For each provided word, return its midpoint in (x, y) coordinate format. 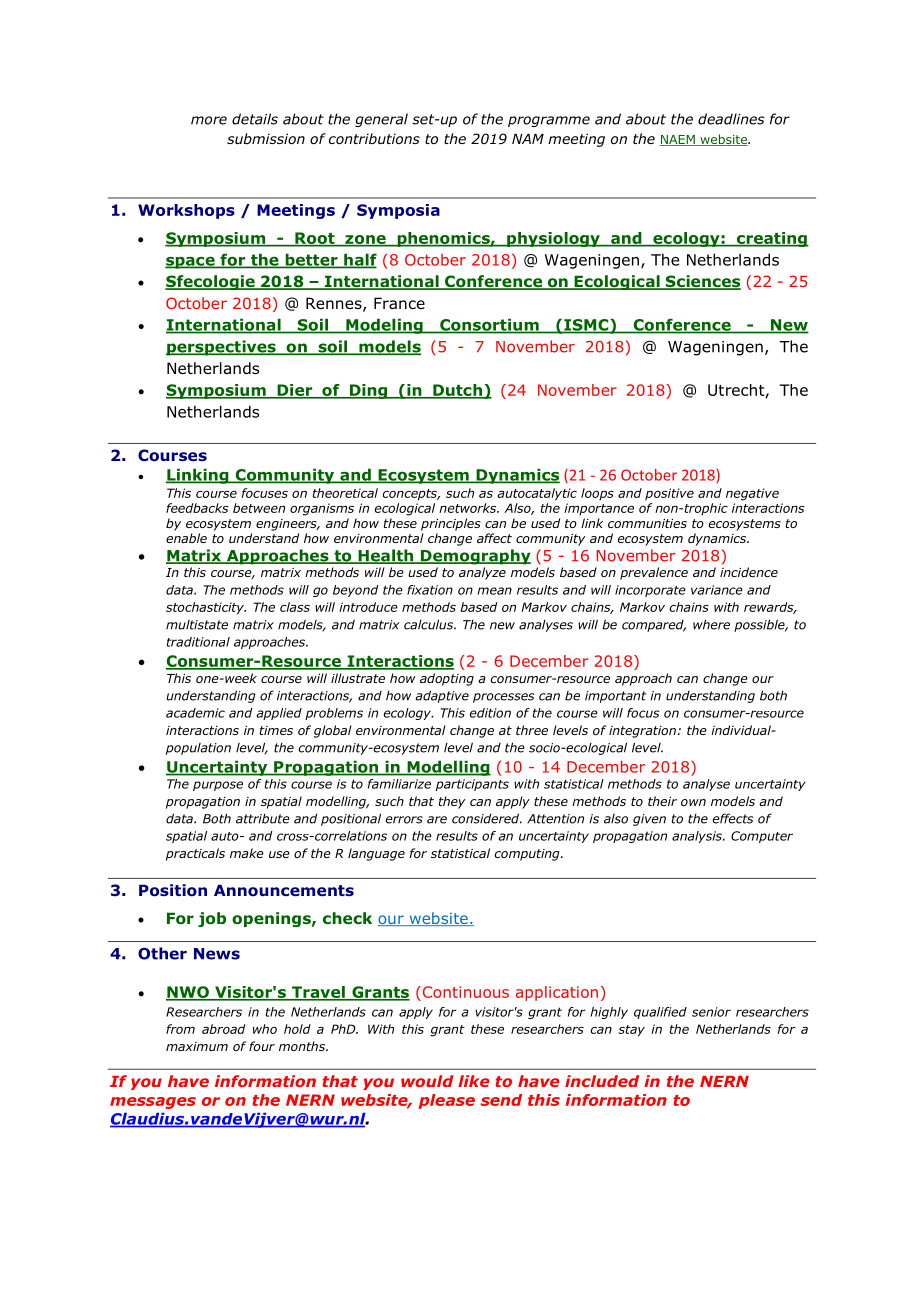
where (711, 624)
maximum (197, 1046)
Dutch (457, 391)
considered (487, 818)
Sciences (702, 282)
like (474, 1081)
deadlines (731, 119)
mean (495, 591)
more (209, 120)
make (247, 853)
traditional (198, 642)
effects (733, 818)
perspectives (222, 348)
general (381, 120)
